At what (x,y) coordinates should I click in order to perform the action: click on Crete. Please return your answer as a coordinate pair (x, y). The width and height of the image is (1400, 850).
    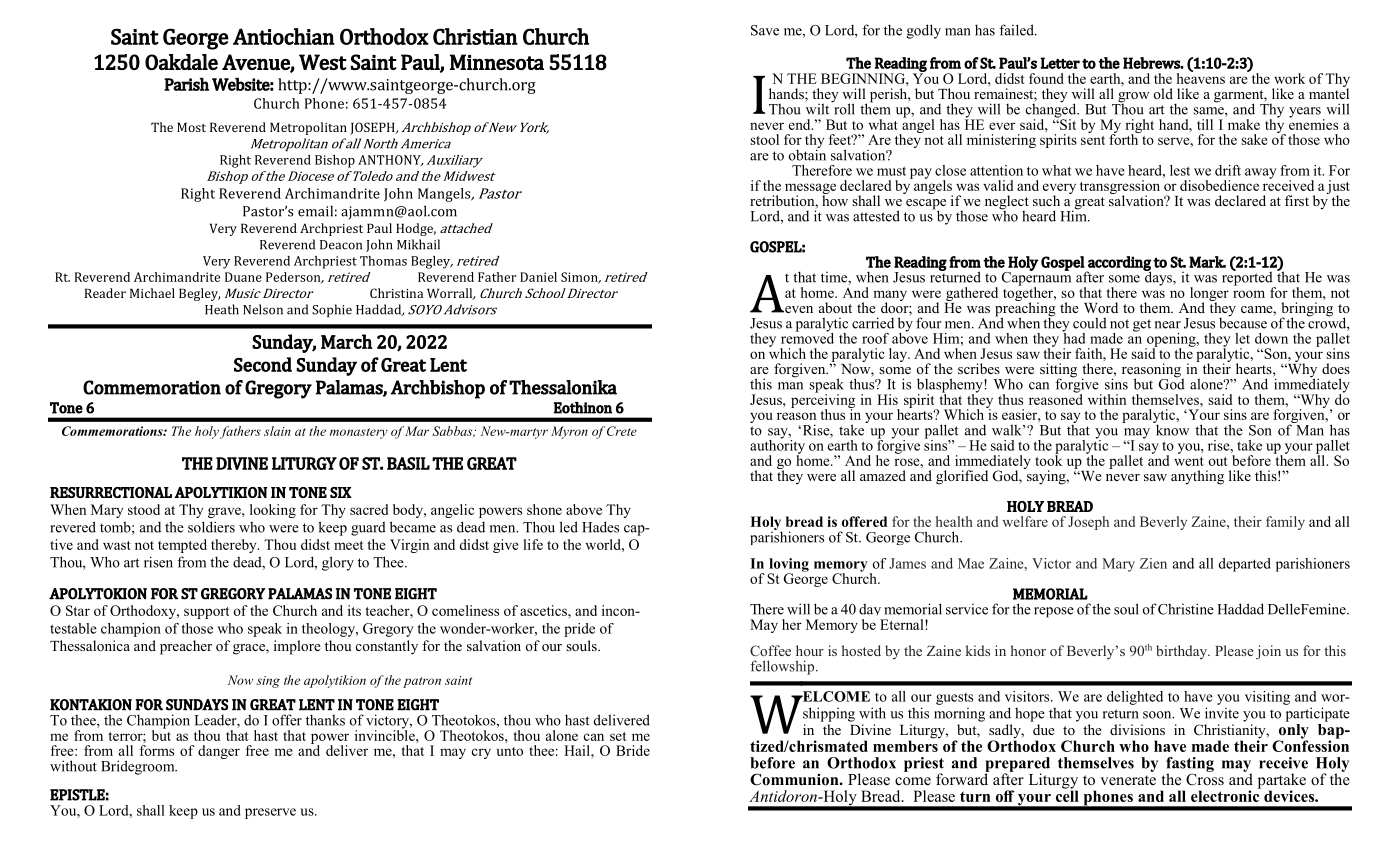
    Looking at the image, I should click on (622, 431).
